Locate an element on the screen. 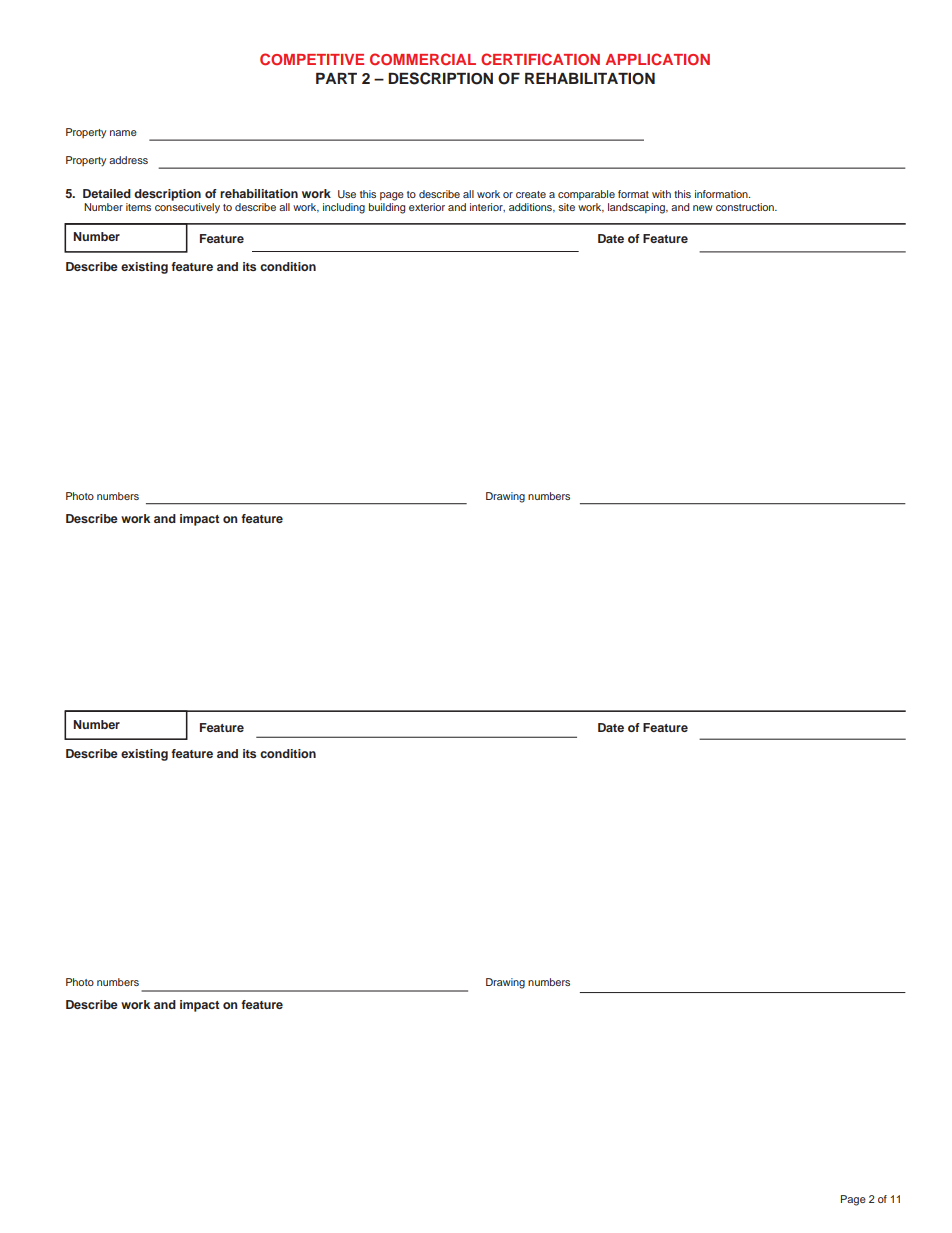 The width and height of the screenshot is (952, 1233). COMMERCIAL is located at coordinates (423, 59).
